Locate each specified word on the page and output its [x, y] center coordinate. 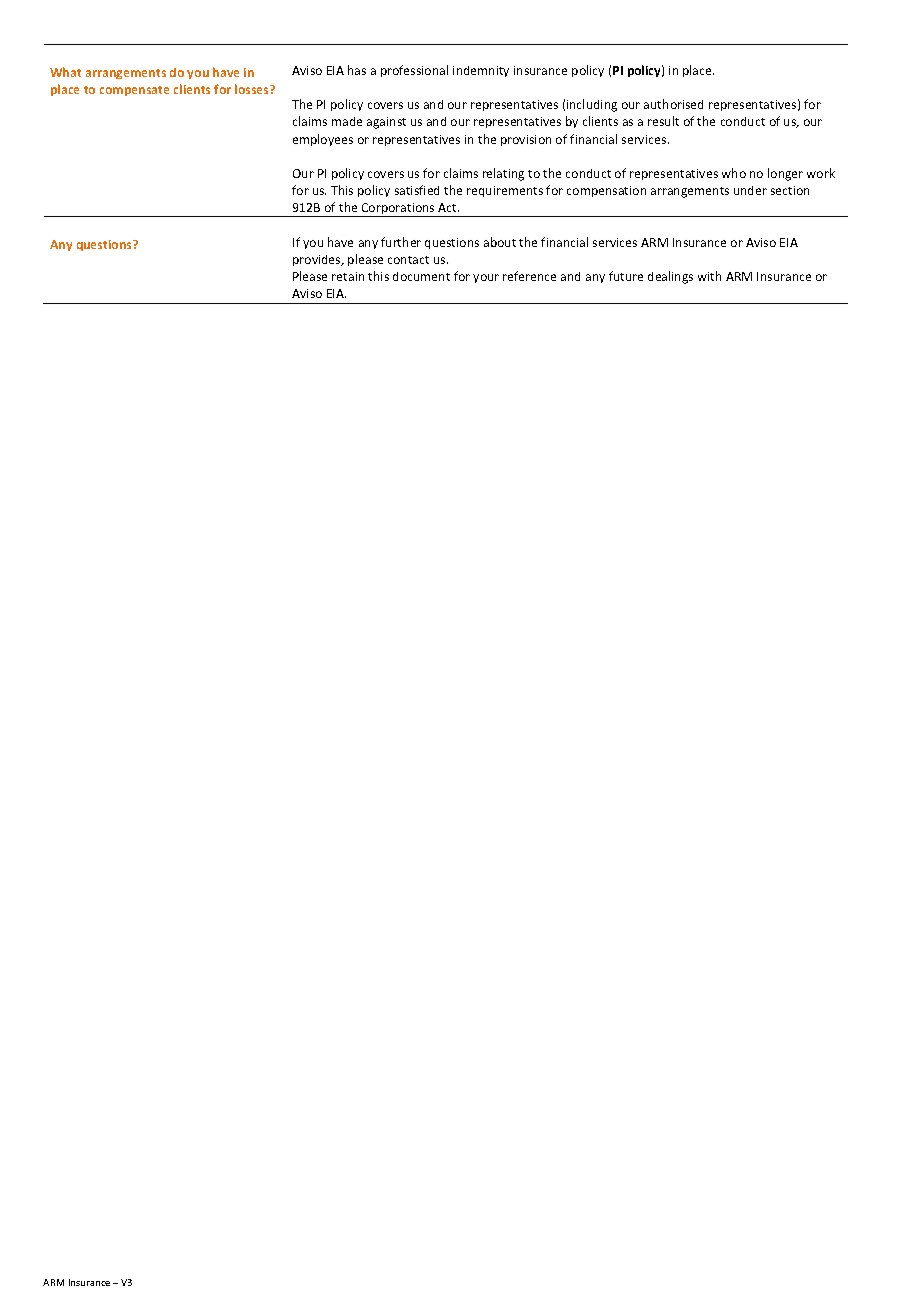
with [709, 276]
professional [414, 71]
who [734, 173]
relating [503, 174]
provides [318, 260]
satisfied [417, 190]
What [65, 72]
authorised [673, 104]
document [421, 276]
